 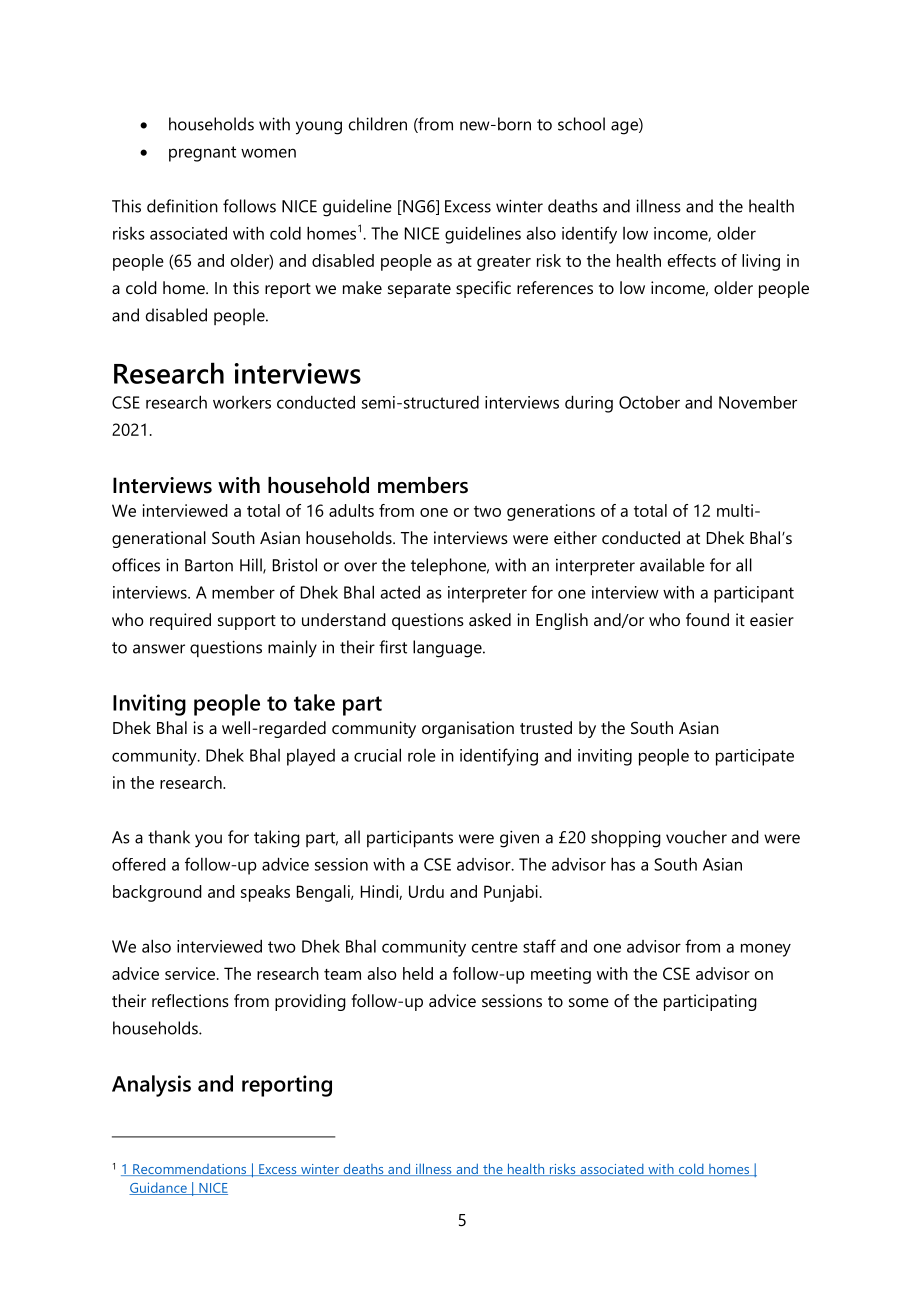 I want to click on language, so click(x=448, y=649).
